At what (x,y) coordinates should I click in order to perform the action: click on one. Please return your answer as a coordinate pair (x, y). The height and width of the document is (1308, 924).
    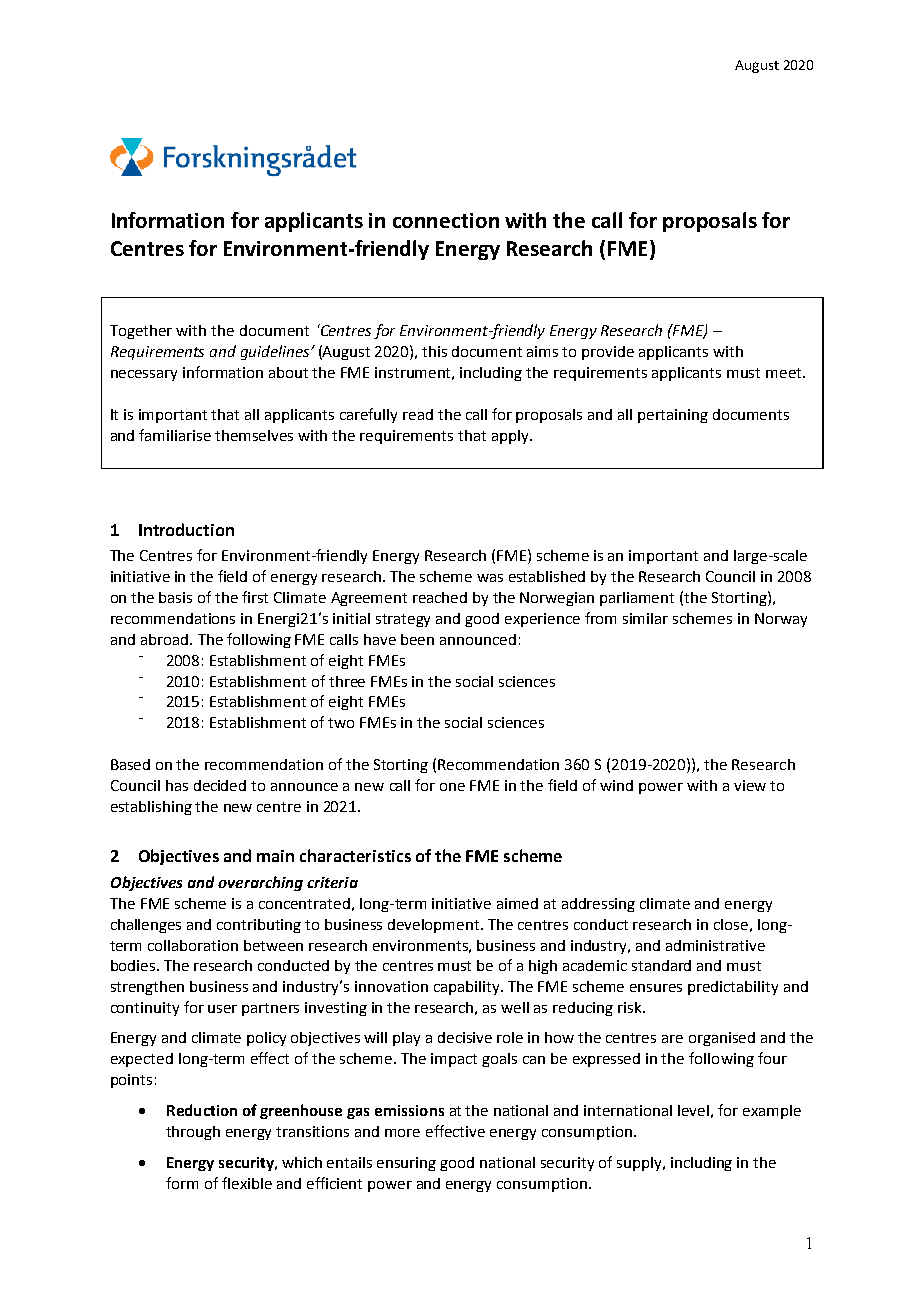
    Looking at the image, I should click on (452, 787).
